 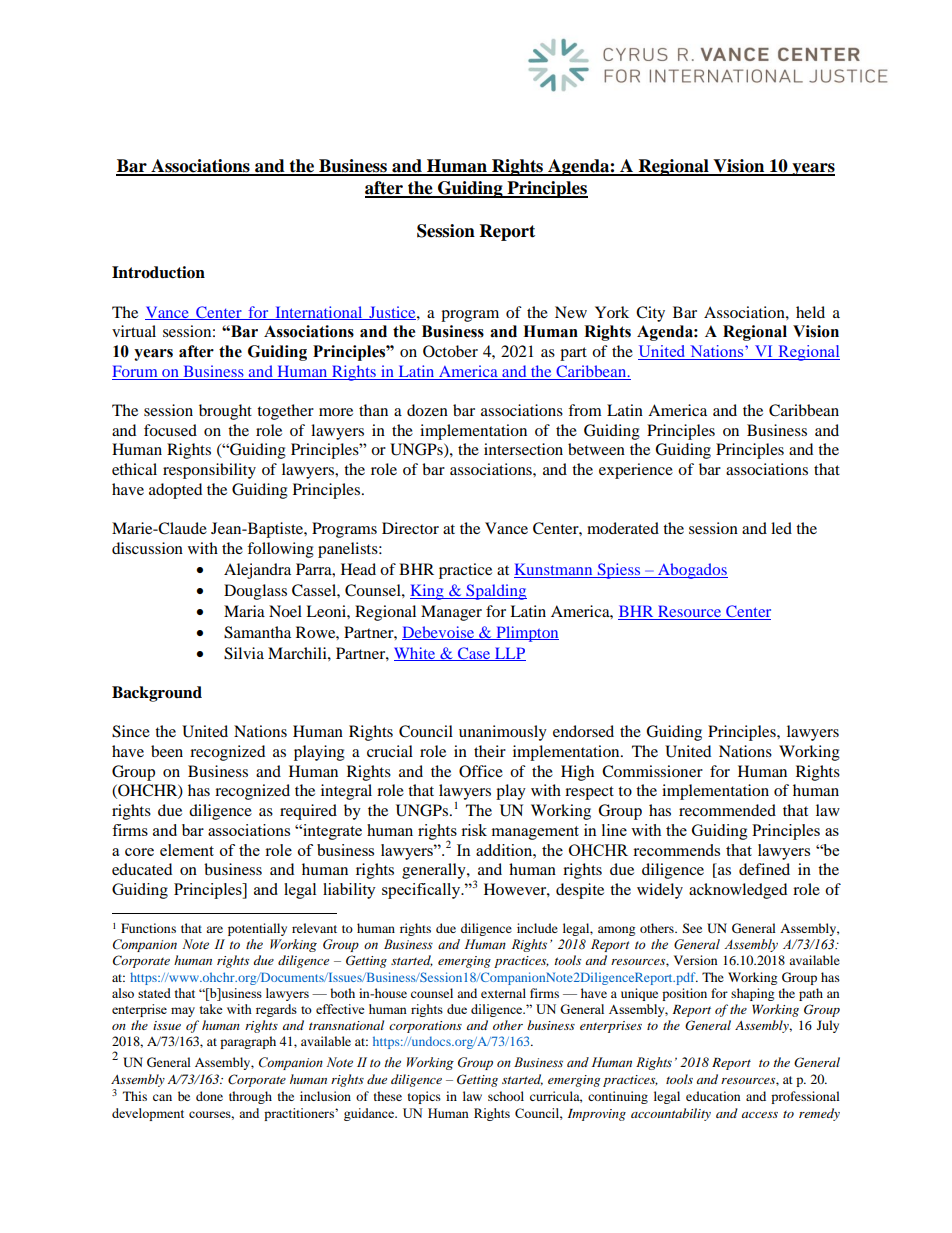 What do you see at coordinates (157, 694) in the document?
I see `Background` at bounding box center [157, 694].
